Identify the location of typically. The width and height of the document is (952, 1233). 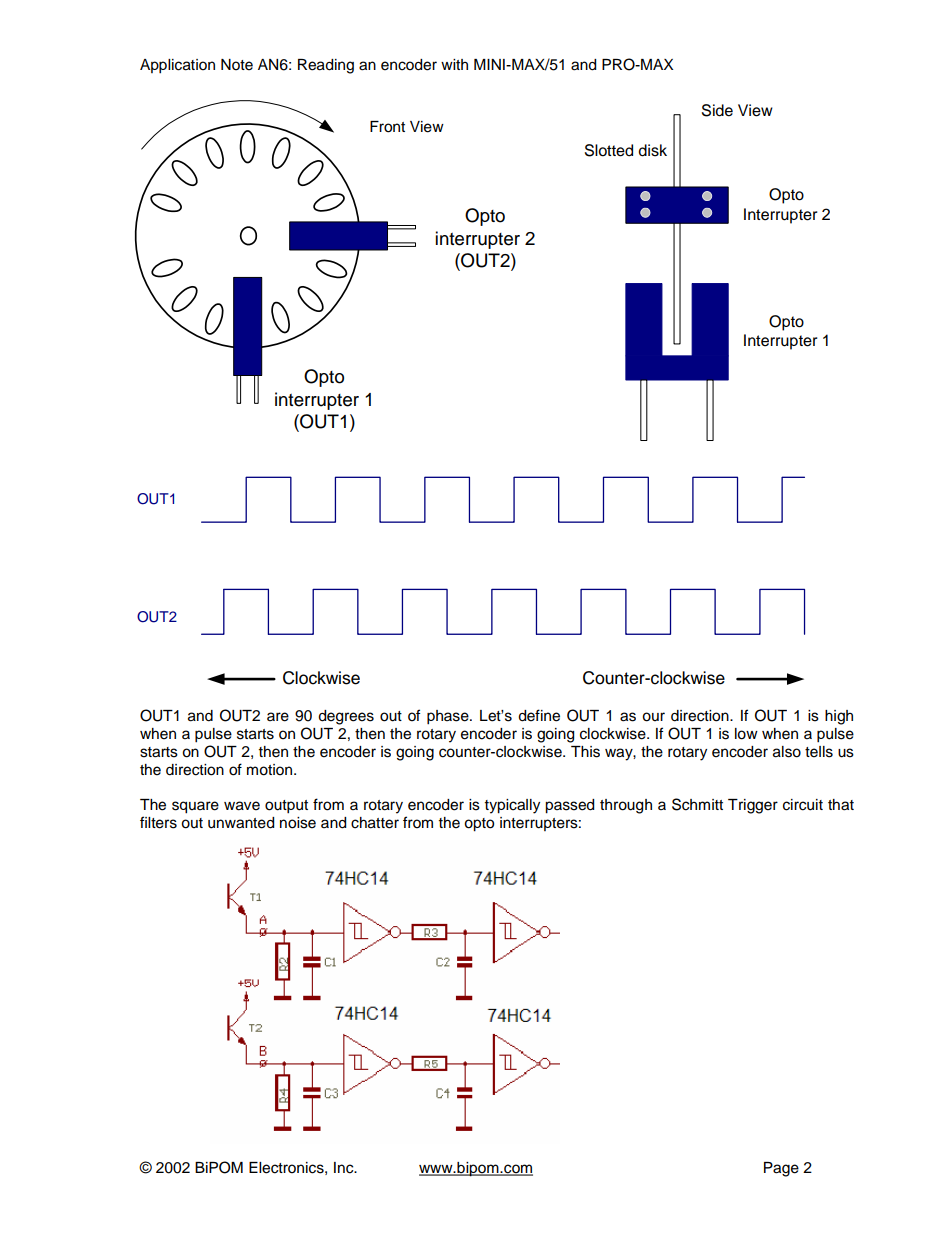
(512, 806).
